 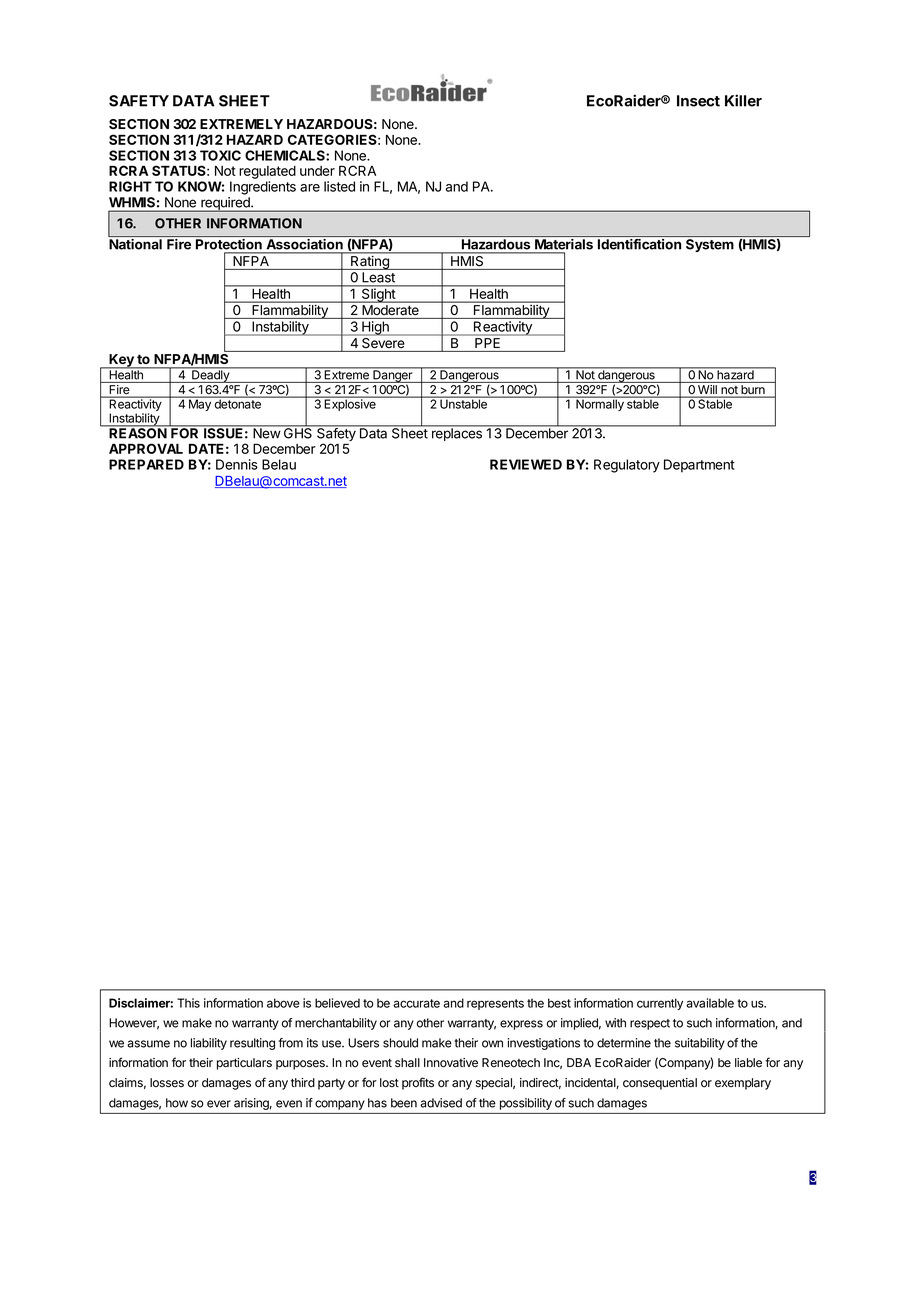 What do you see at coordinates (699, 466) in the document?
I see `Department` at bounding box center [699, 466].
